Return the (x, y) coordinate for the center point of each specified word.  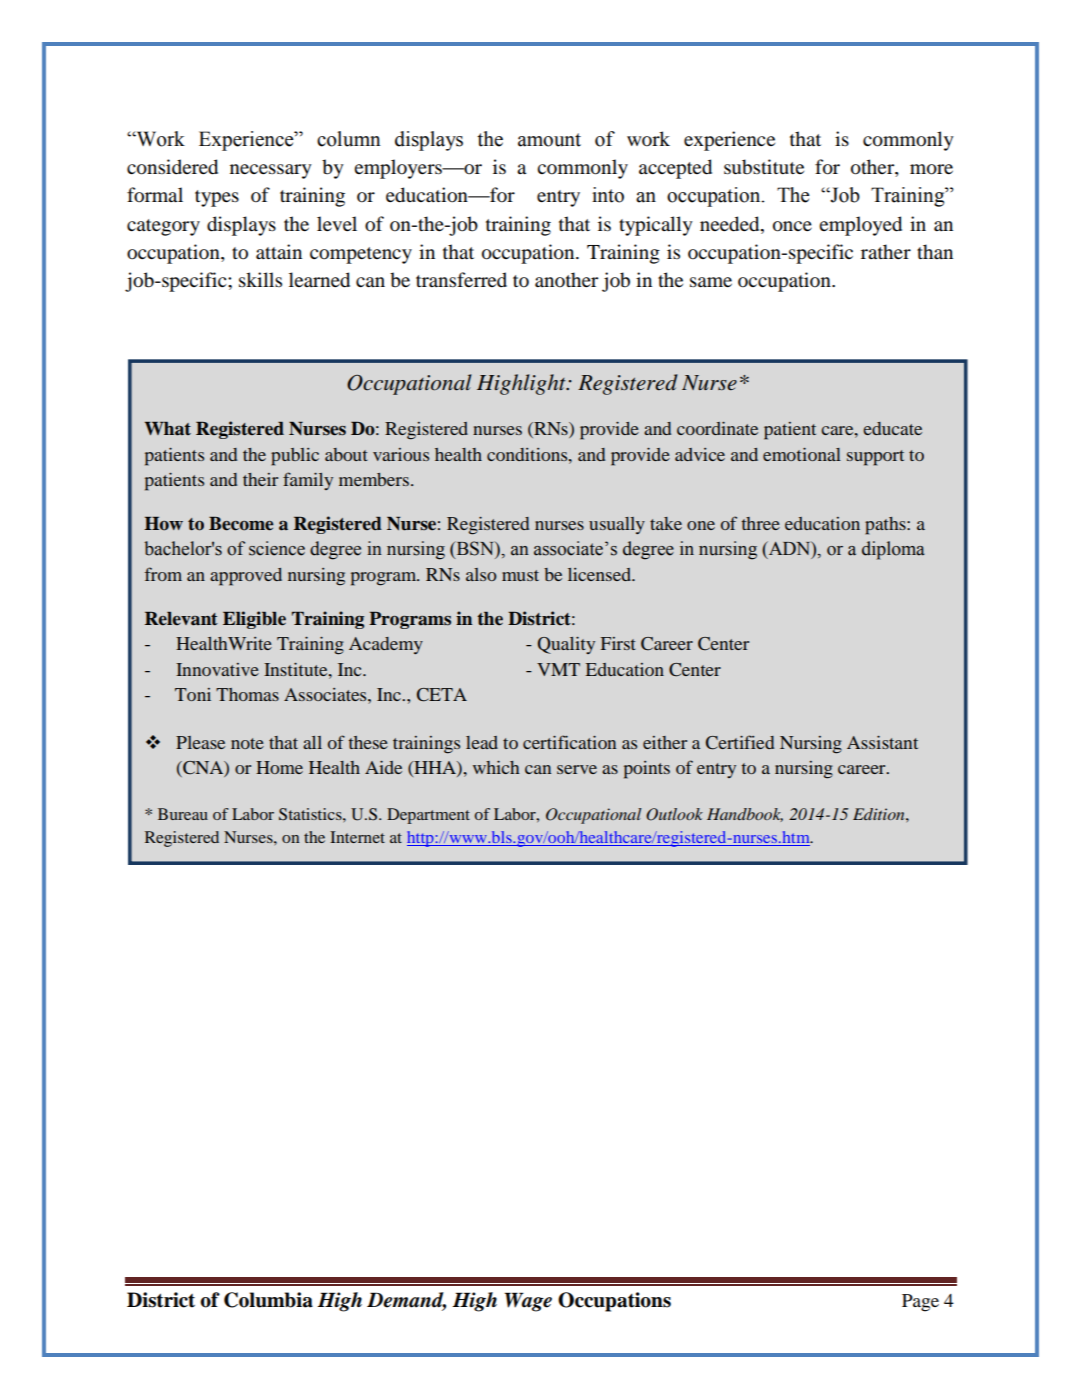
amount (549, 140)
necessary (271, 171)
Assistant (882, 742)
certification (569, 742)
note (247, 743)
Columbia (268, 1300)
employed (860, 226)
